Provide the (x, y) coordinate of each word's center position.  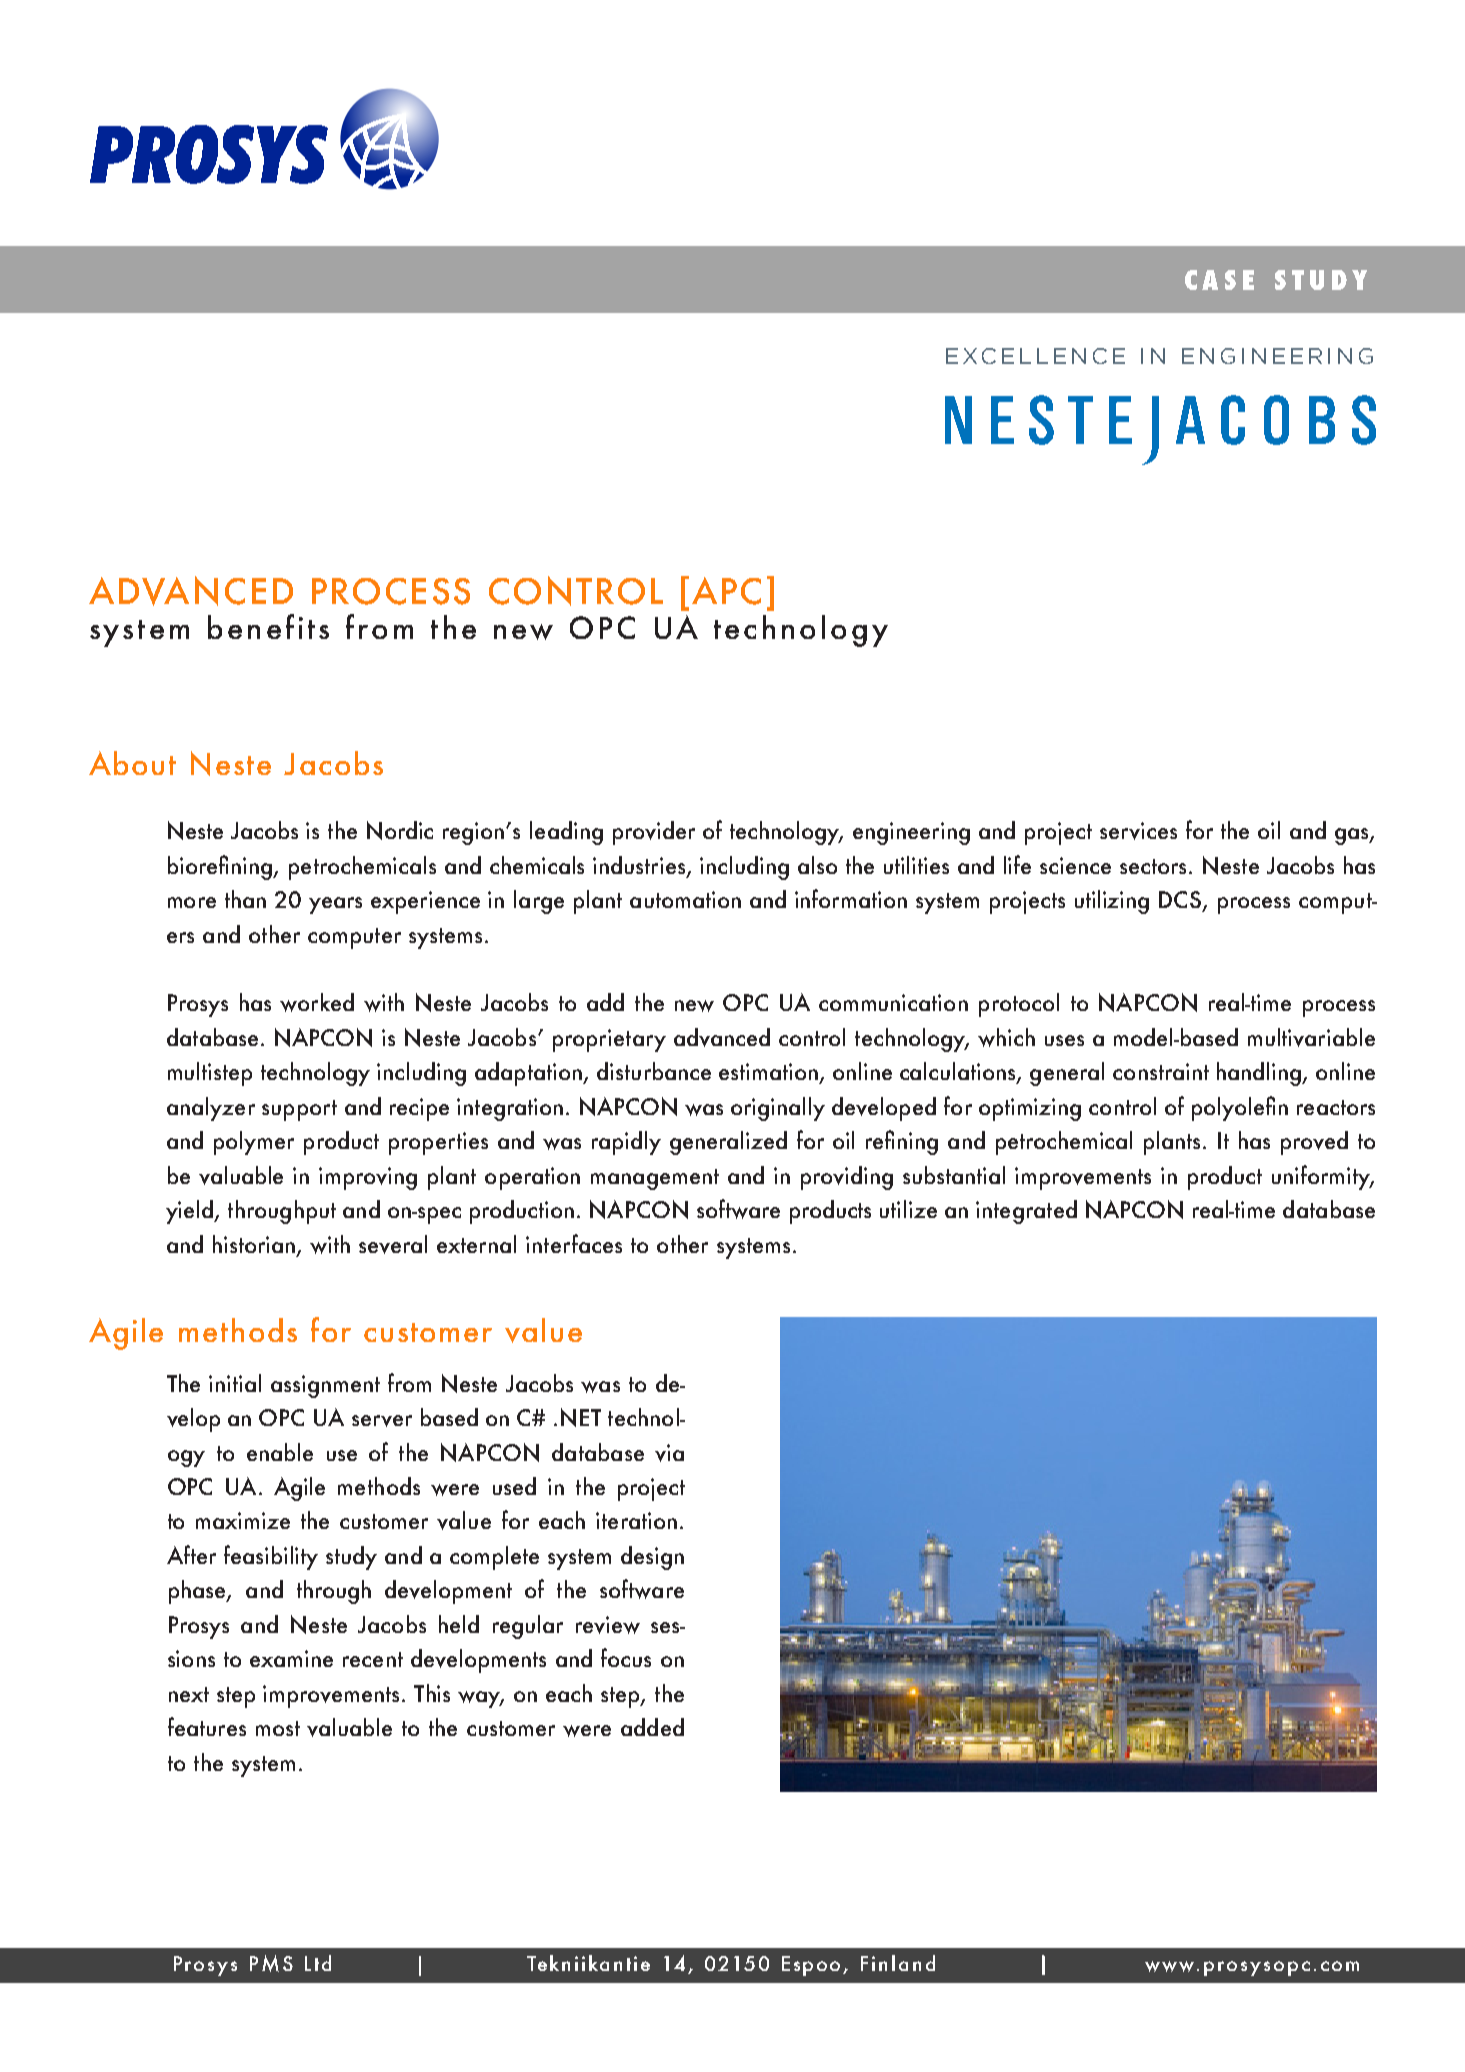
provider (654, 833)
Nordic (400, 830)
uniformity (1322, 1177)
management (655, 1179)
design (652, 1558)
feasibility (271, 1557)
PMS (271, 1963)
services (1138, 831)
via (669, 1453)
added (652, 1727)
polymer (254, 1143)
